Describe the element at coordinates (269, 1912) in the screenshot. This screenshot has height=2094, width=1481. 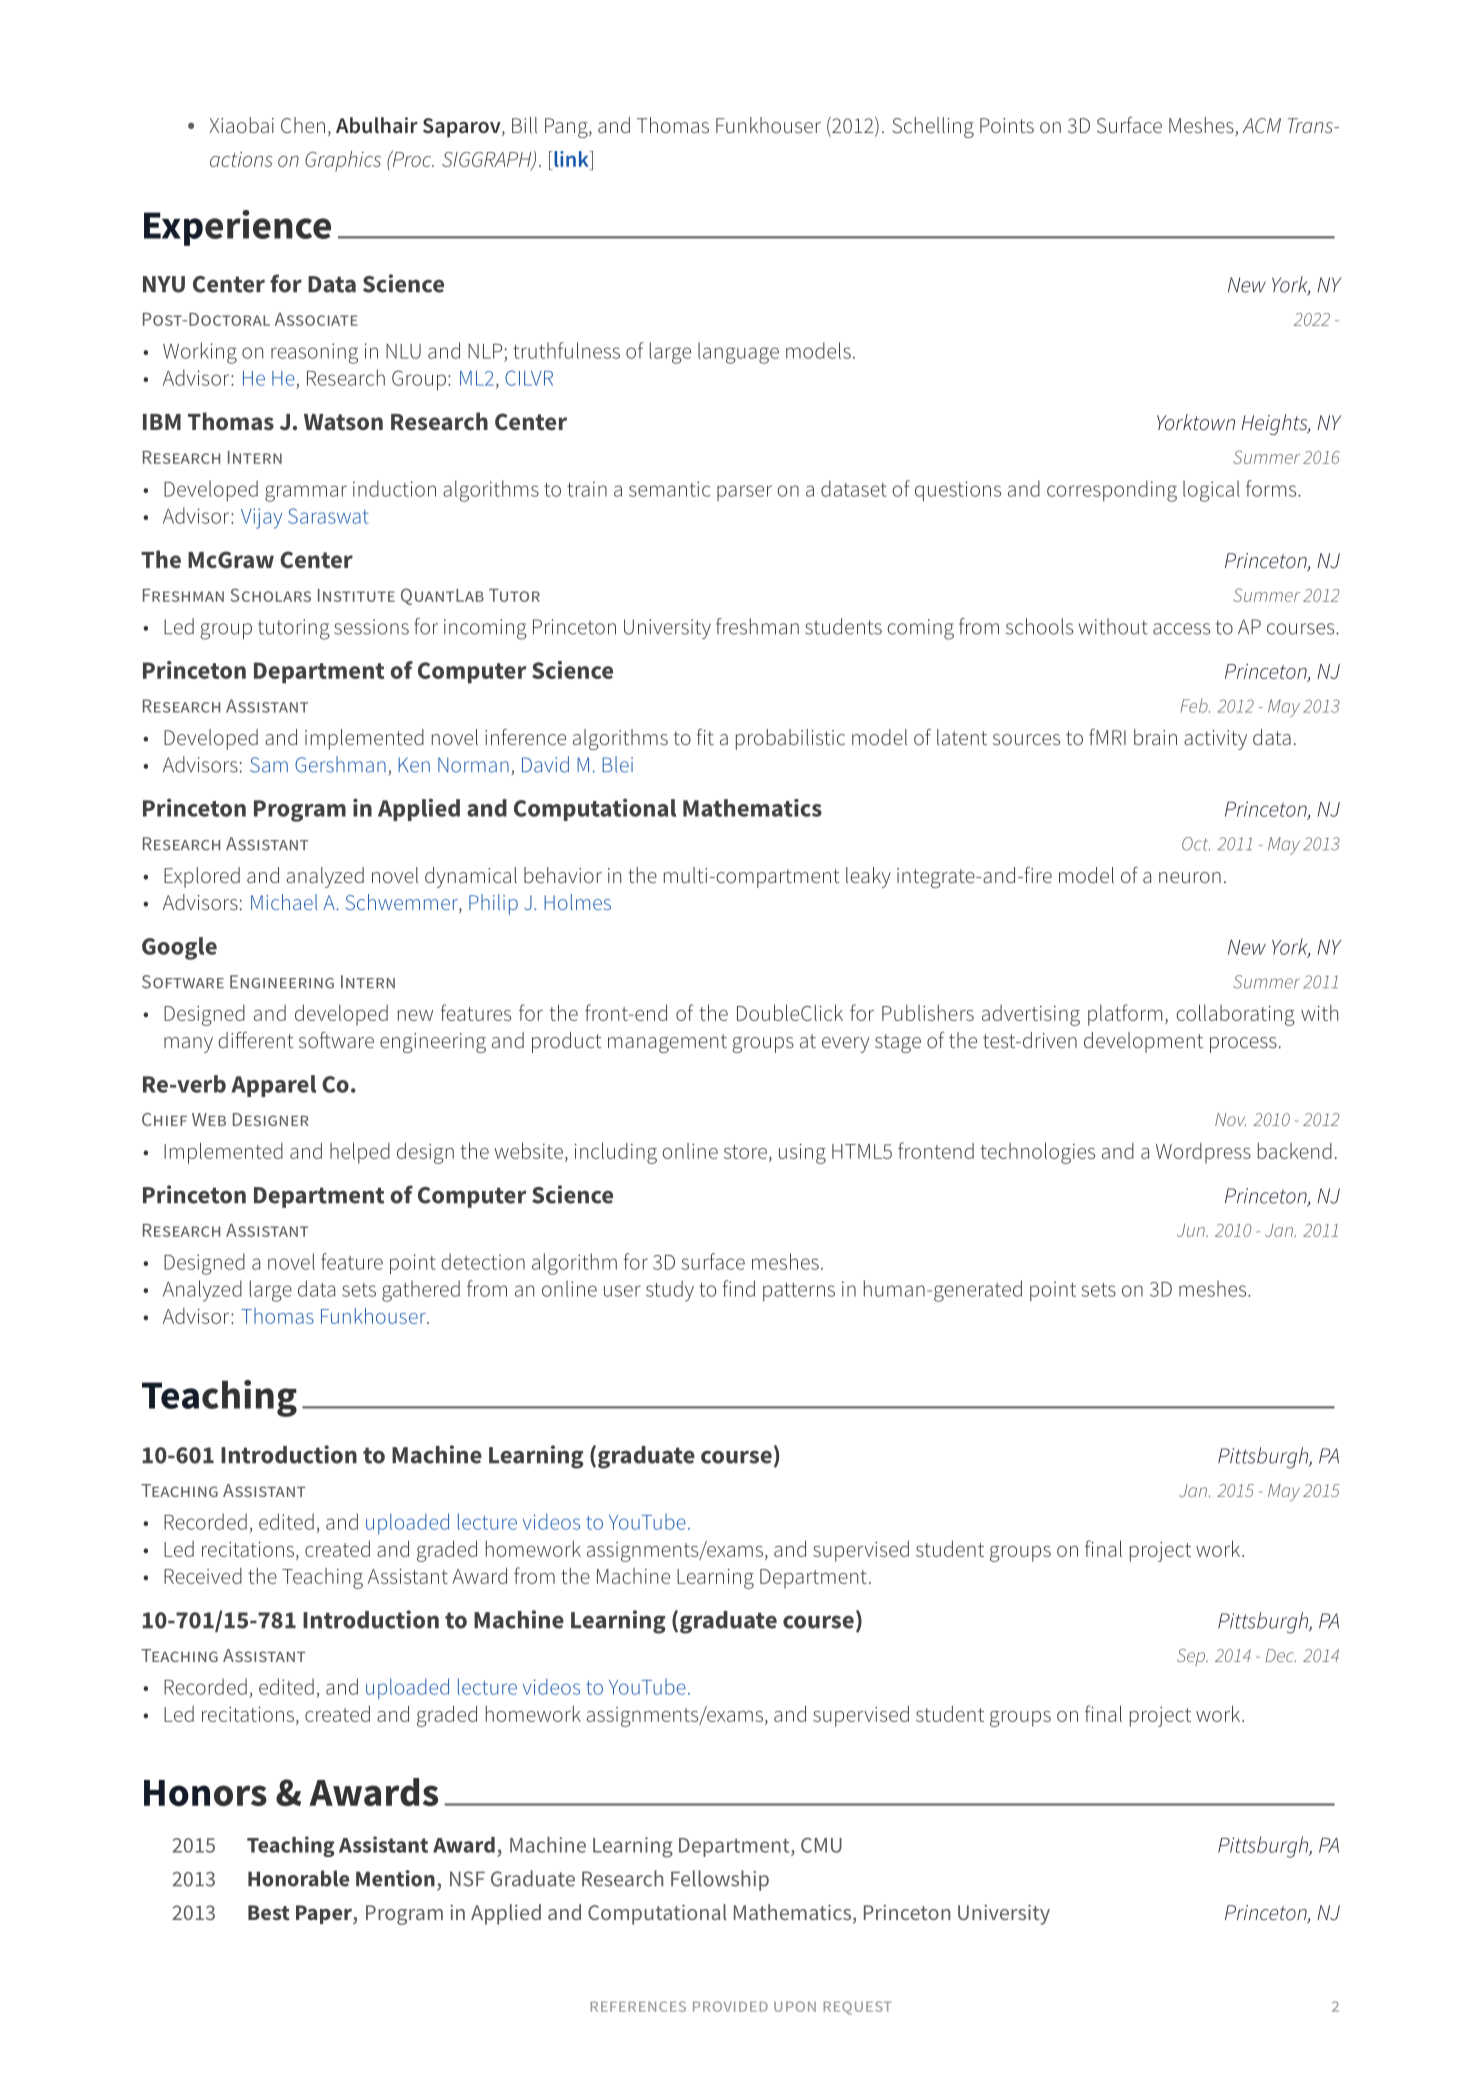
I see `Best` at that location.
